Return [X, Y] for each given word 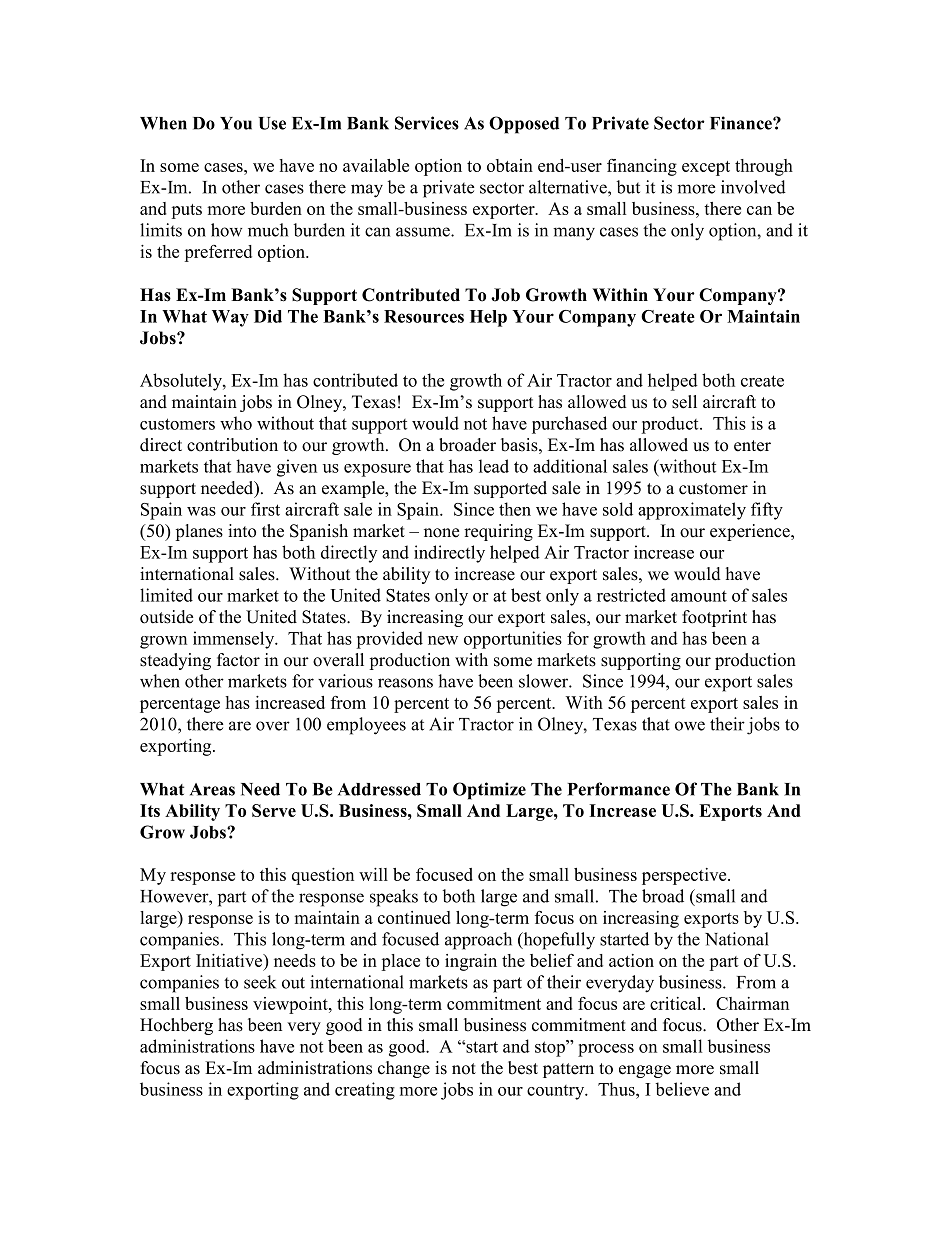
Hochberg [176, 1026]
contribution [232, 445]
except [706, 168]
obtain [510, 165]
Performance [618, 789]
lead [494, 466]
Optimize [489, 791]
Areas [212, 789]
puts [186, 211]
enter [752, 446]
